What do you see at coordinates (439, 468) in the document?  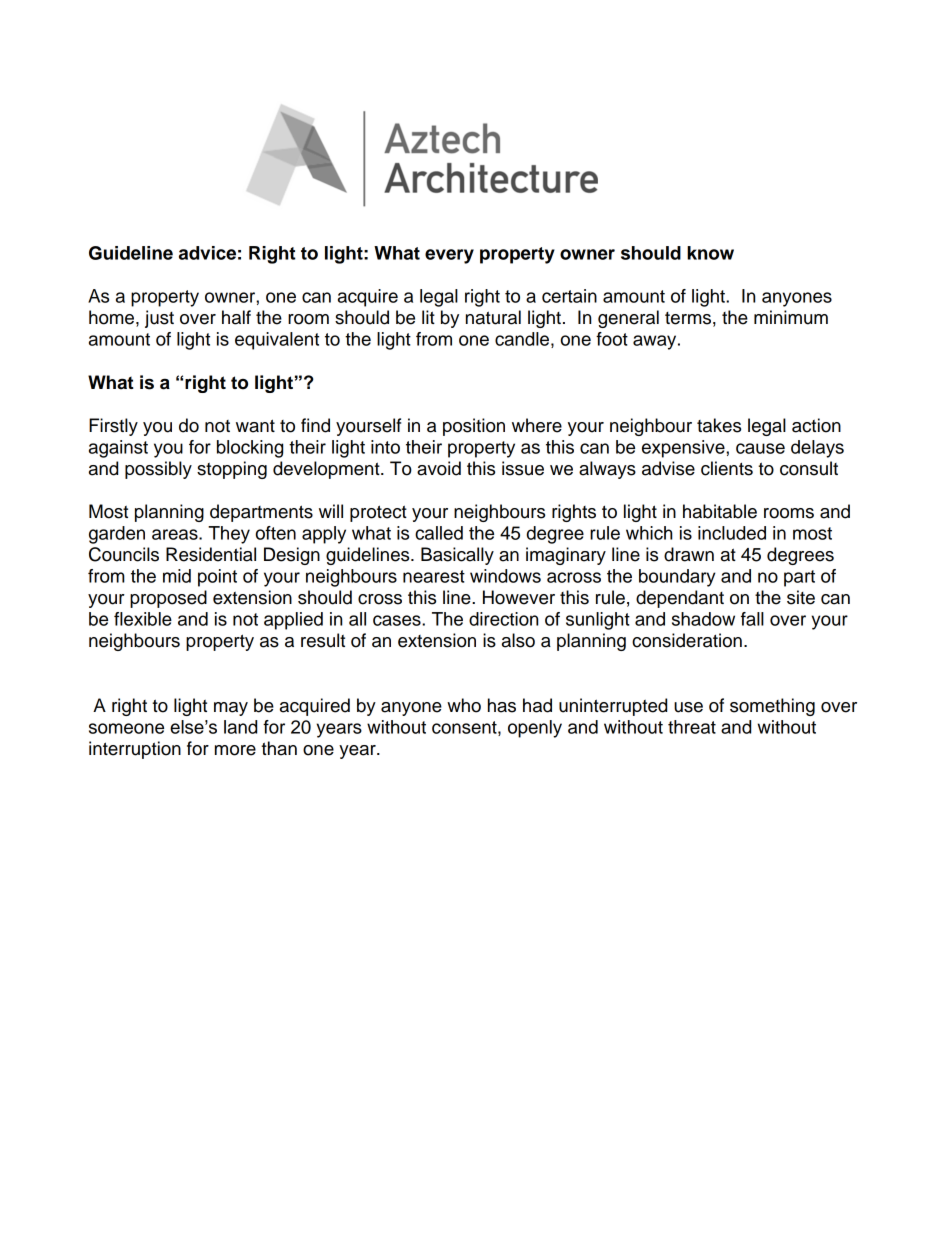 I see `avoid` at bounding box center [439, 468].
